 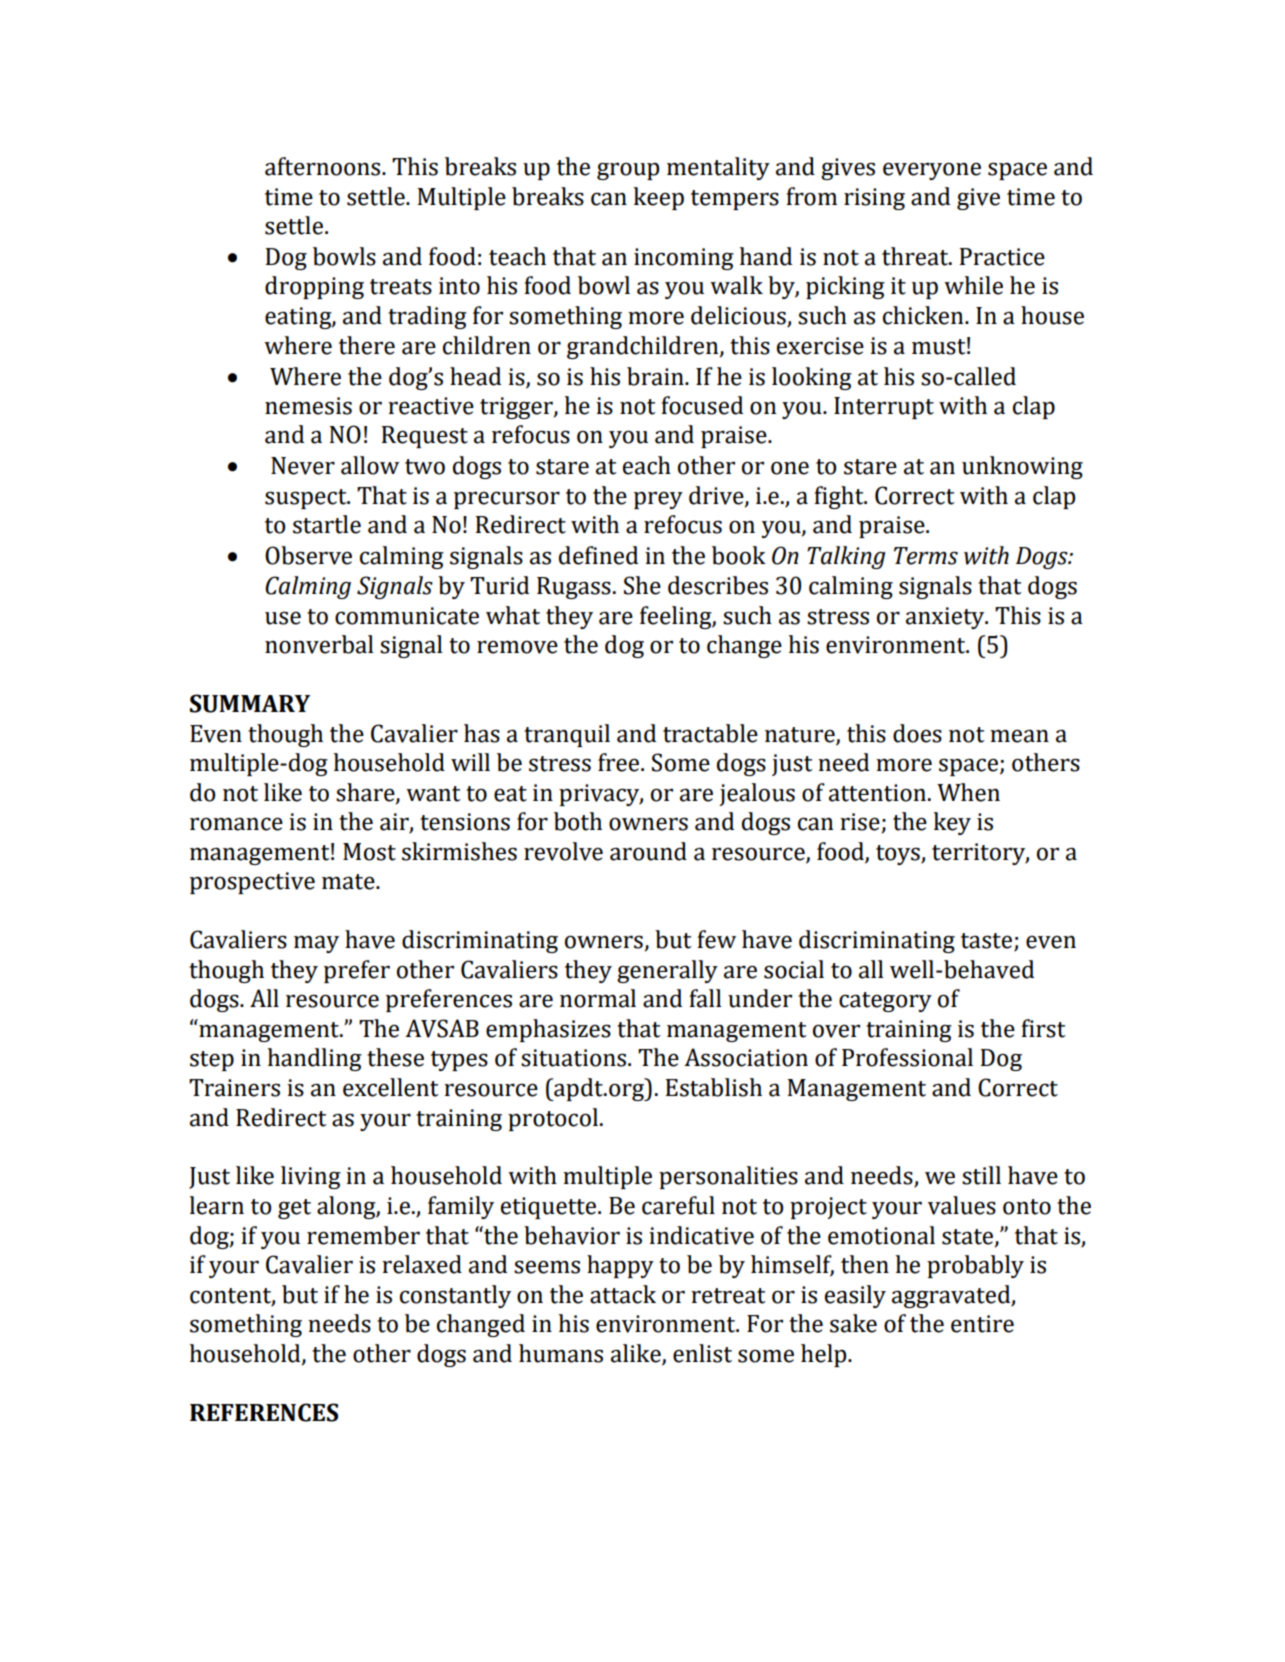 I want to click on generally, so click(x=667, y=971).
